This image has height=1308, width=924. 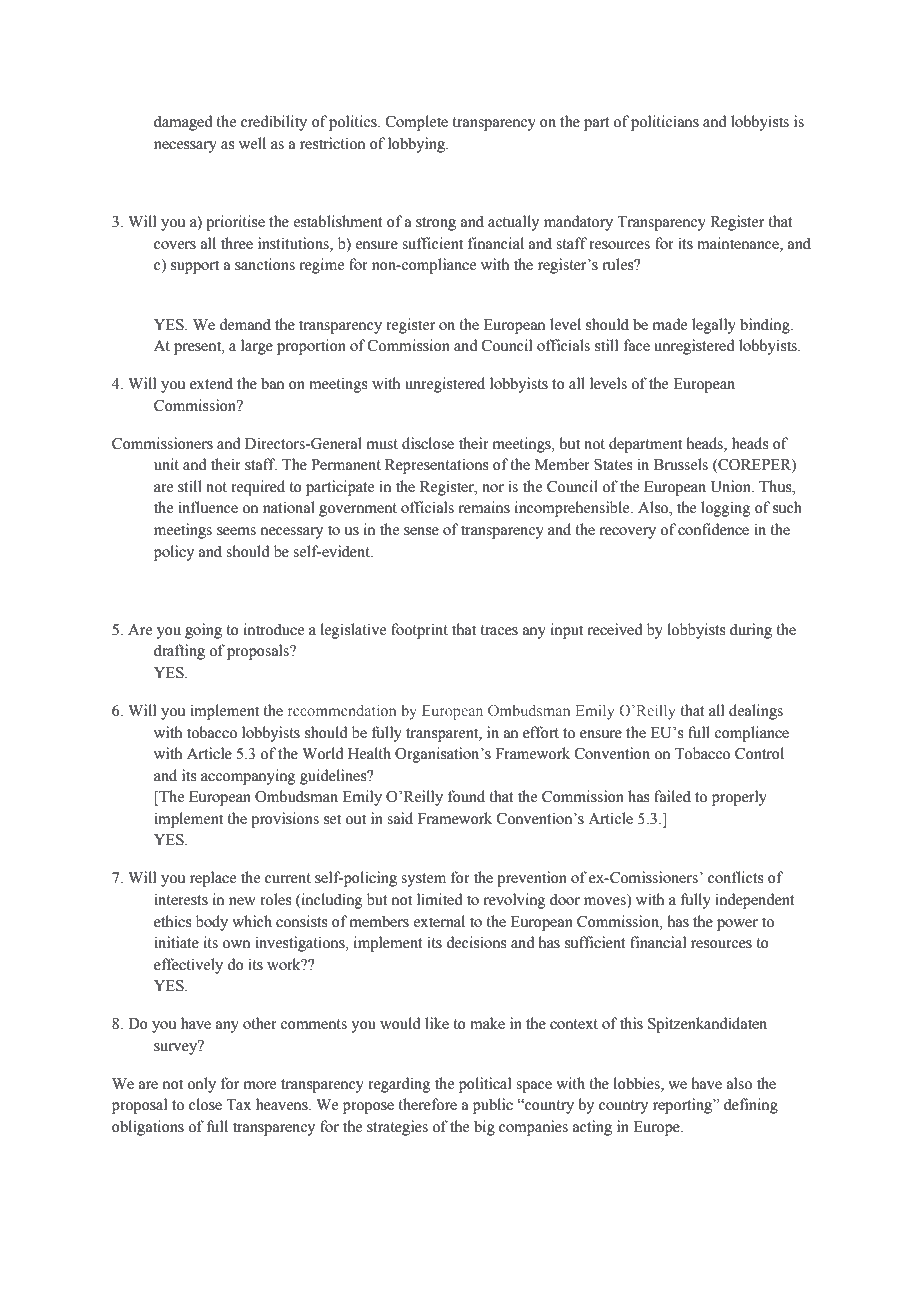 What do you see at coordinates (418, 145) in the image?
I see `lobbying` at bounding box center [418, 145].
